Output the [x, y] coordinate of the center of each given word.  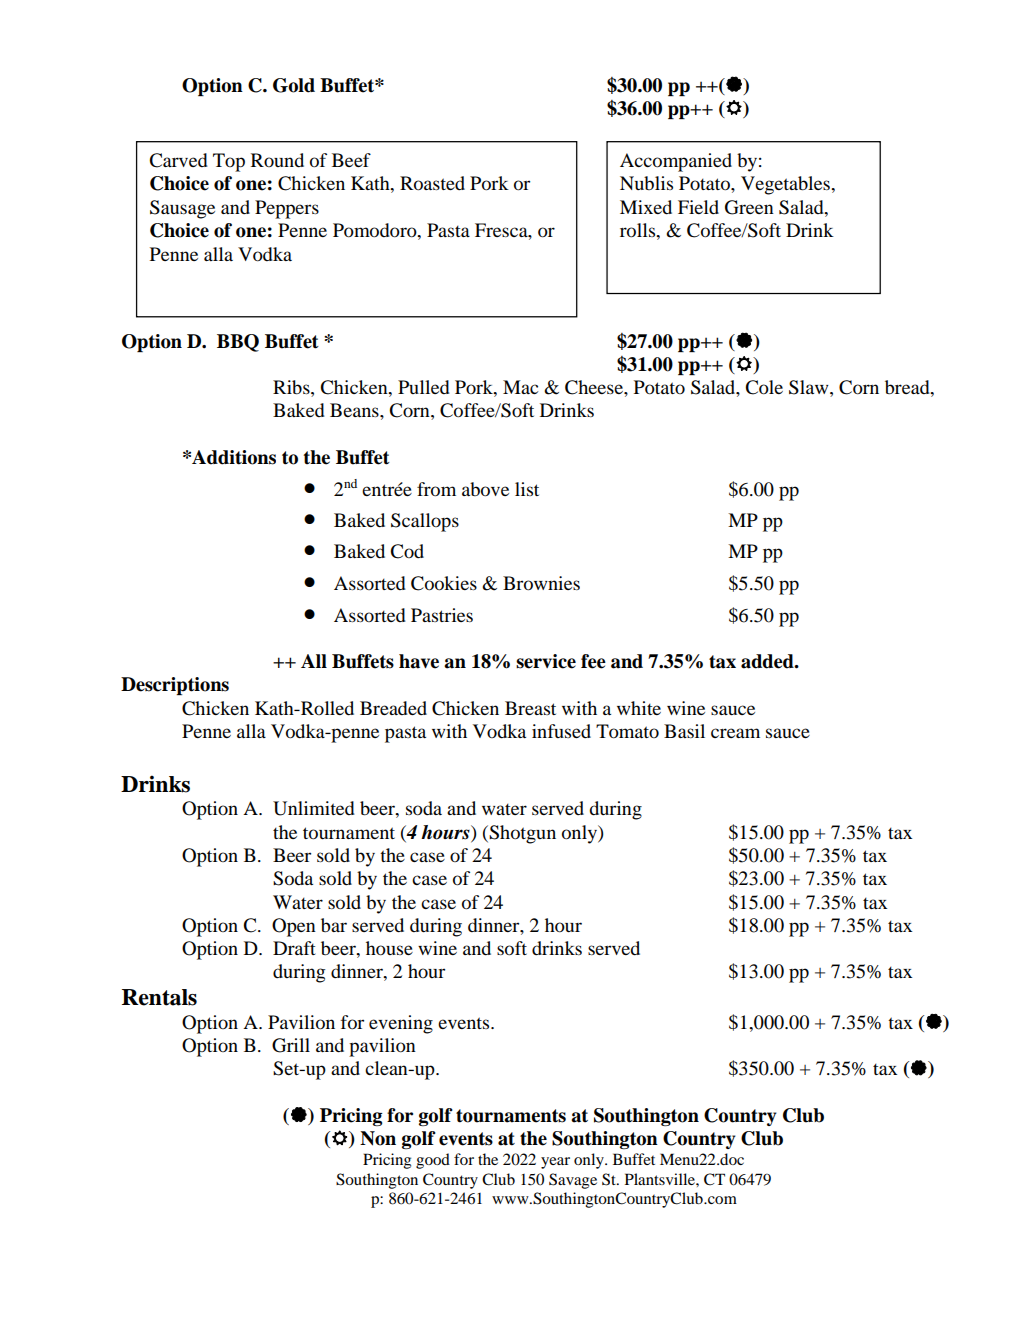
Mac [520, 387]
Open [294, 927]
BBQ [238, 343]
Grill [291, 1045]
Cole [764, 387]
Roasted [432, 183]
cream [735, 733]
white [639, 708]
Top [229, 162]
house [389, 948]
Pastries [442, 615]
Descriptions [175, 686]
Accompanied [676, 162]
